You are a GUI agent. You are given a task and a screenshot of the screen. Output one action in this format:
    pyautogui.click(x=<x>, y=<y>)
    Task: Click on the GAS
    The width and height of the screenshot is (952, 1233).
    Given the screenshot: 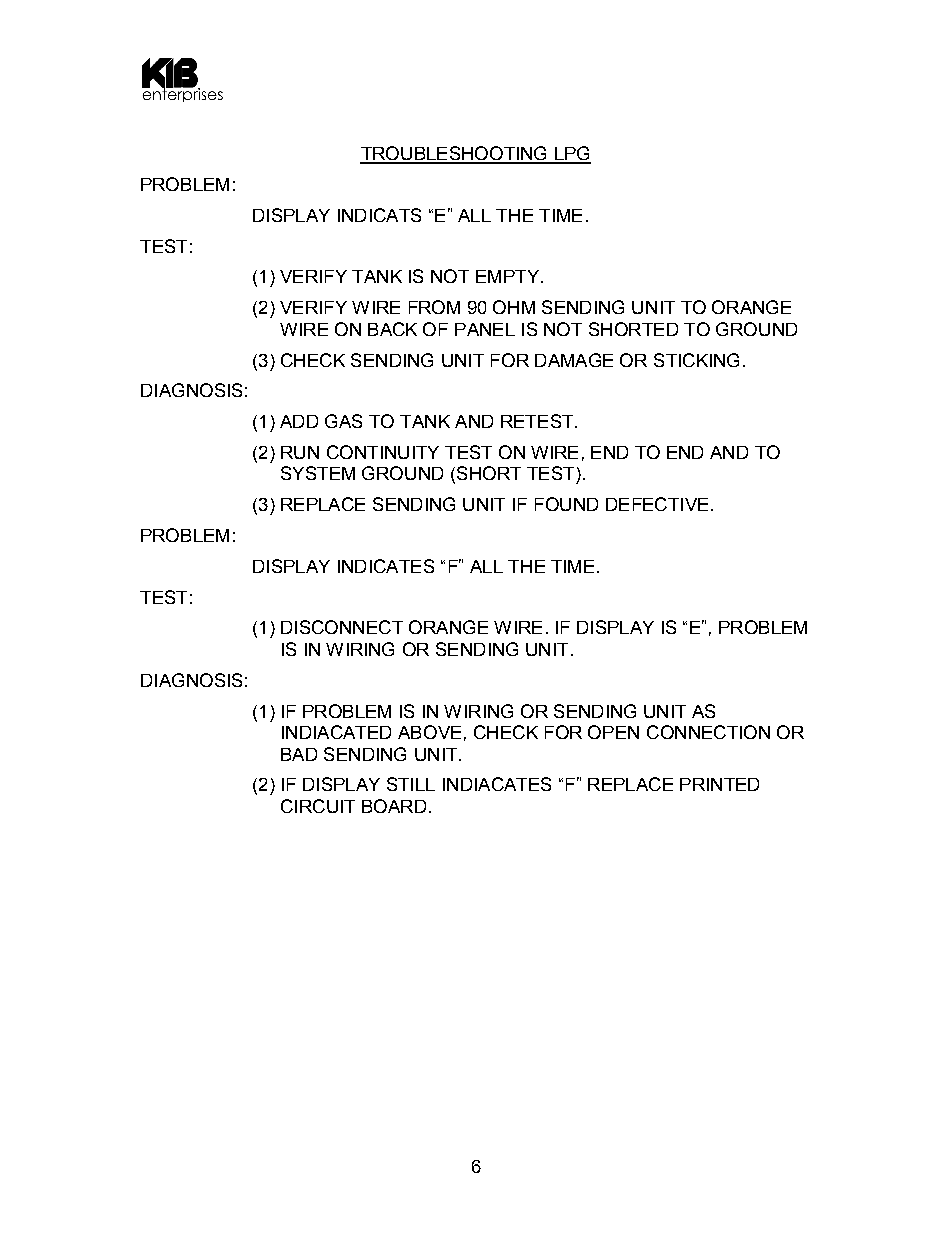 What is the action you would take?
    pyautogui.click(x=343, y=421)
